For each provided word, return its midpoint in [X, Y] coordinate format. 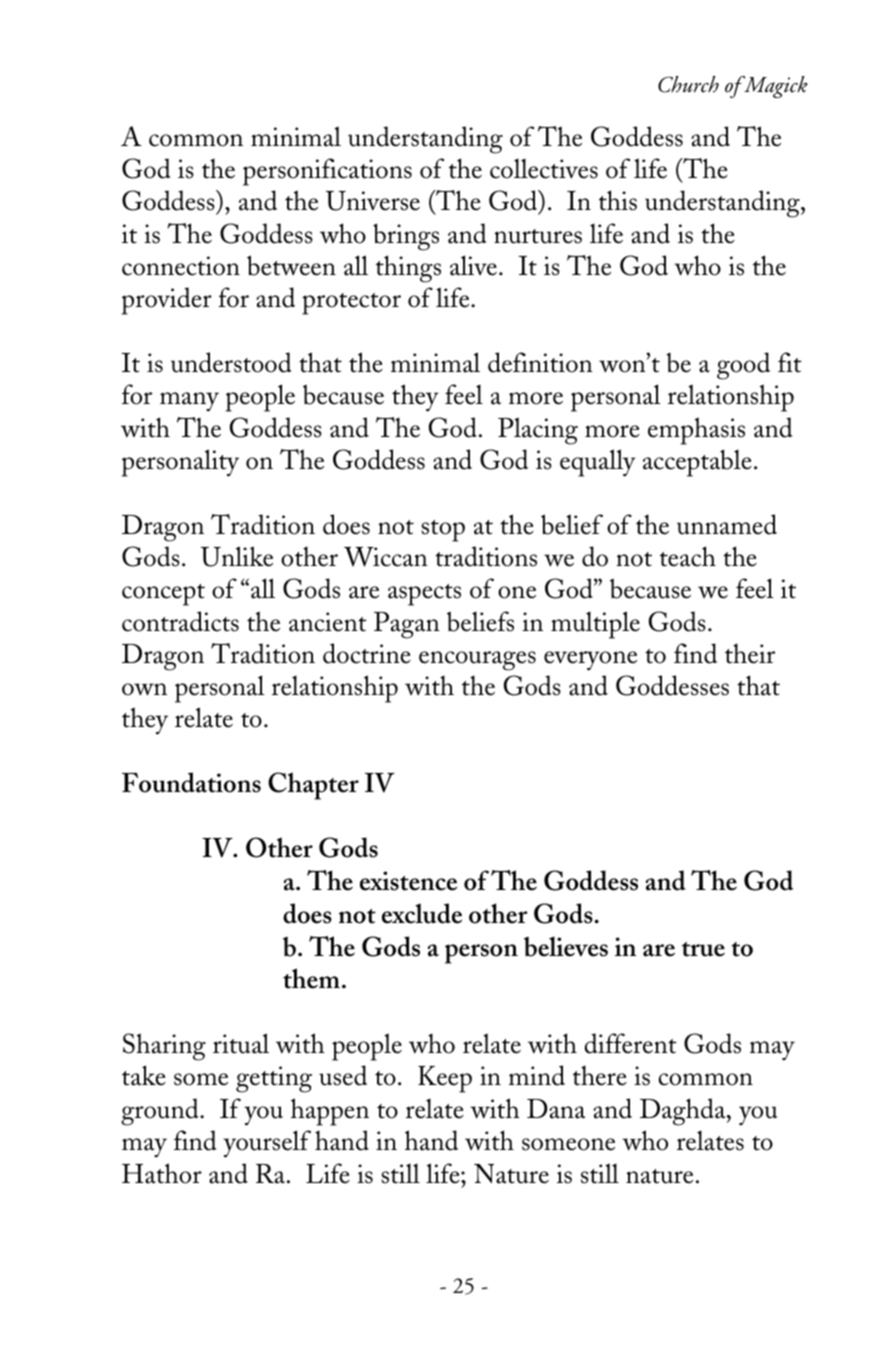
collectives [544, 169]
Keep [445, 1079]
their [750, 653]
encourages [477, 661]
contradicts [180, 621]
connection [181, 266]
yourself [267, 1144]
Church [688, 84]
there [600, 1075]
